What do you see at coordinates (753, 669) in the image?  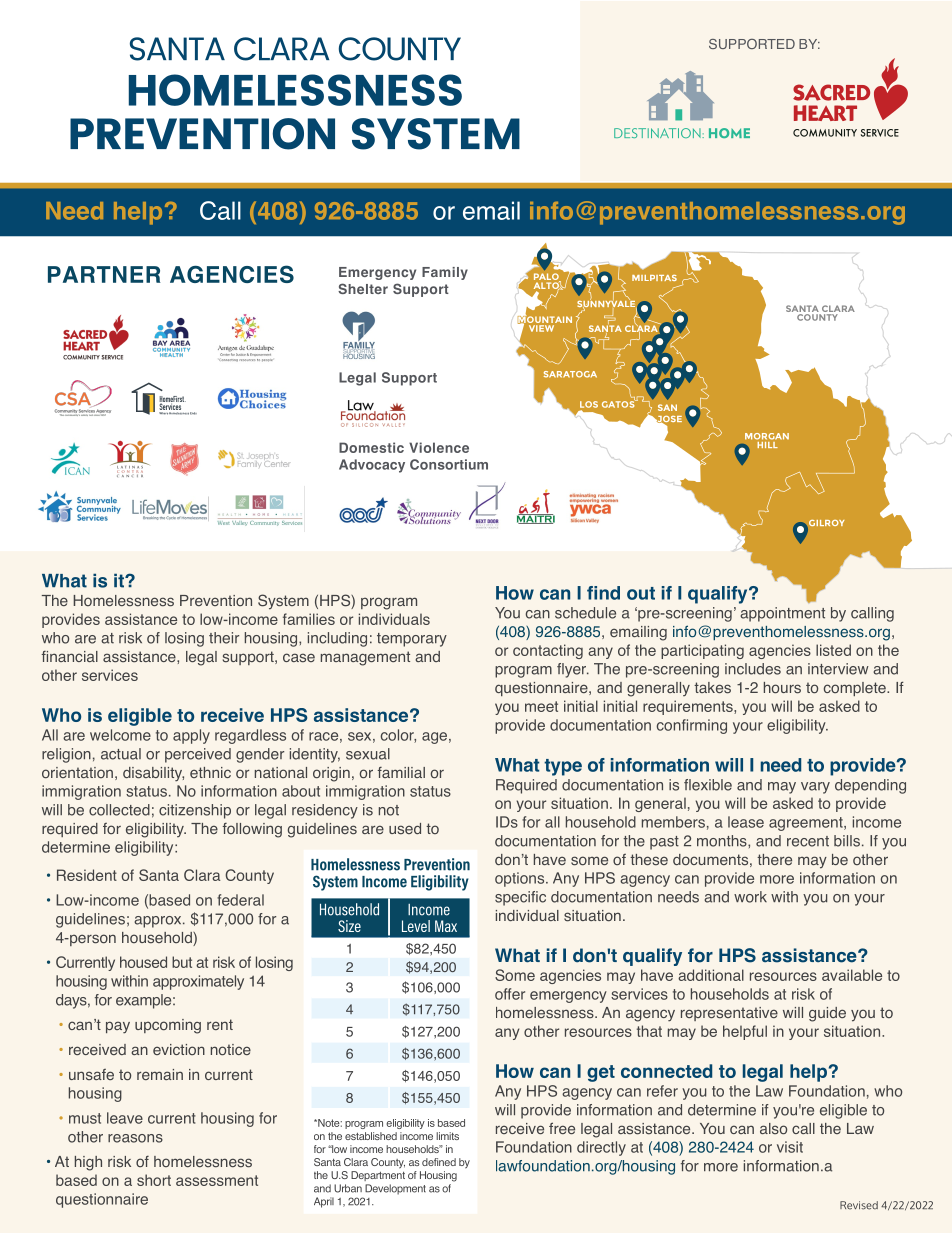 I see `includes` at bounding box center [753, 669].
